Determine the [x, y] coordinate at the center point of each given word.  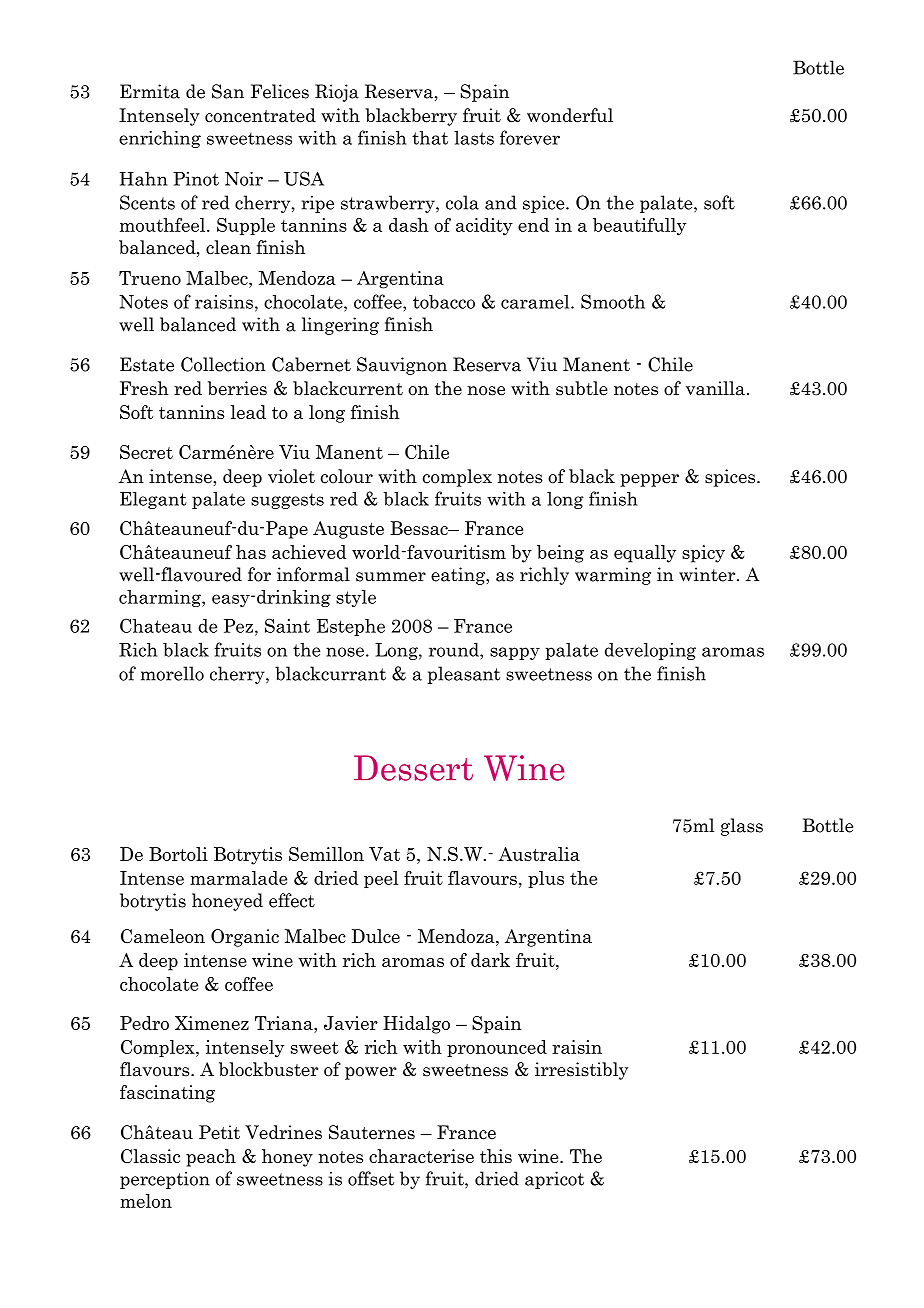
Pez [238, 626]
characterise [421, 1156]
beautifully [640, 227]
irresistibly [581, 1071]
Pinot [196, 179]
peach [211, 1158]
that [430, 137]
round [455, 649]
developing [650, 651]
